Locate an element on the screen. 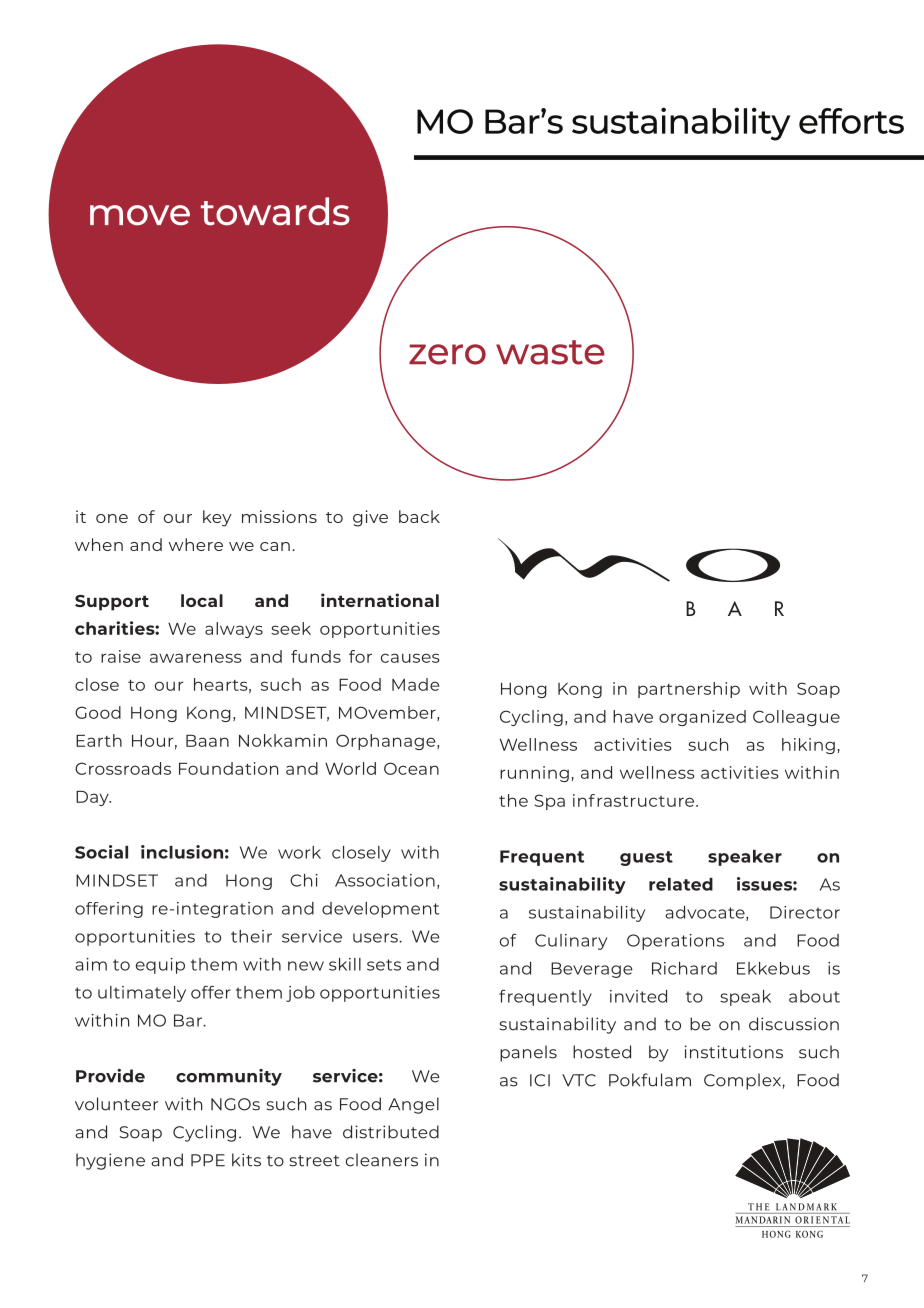 Image resolution: width=924 pixels, height=1308 pixels. partnership is located at coordinates (689, 690).
